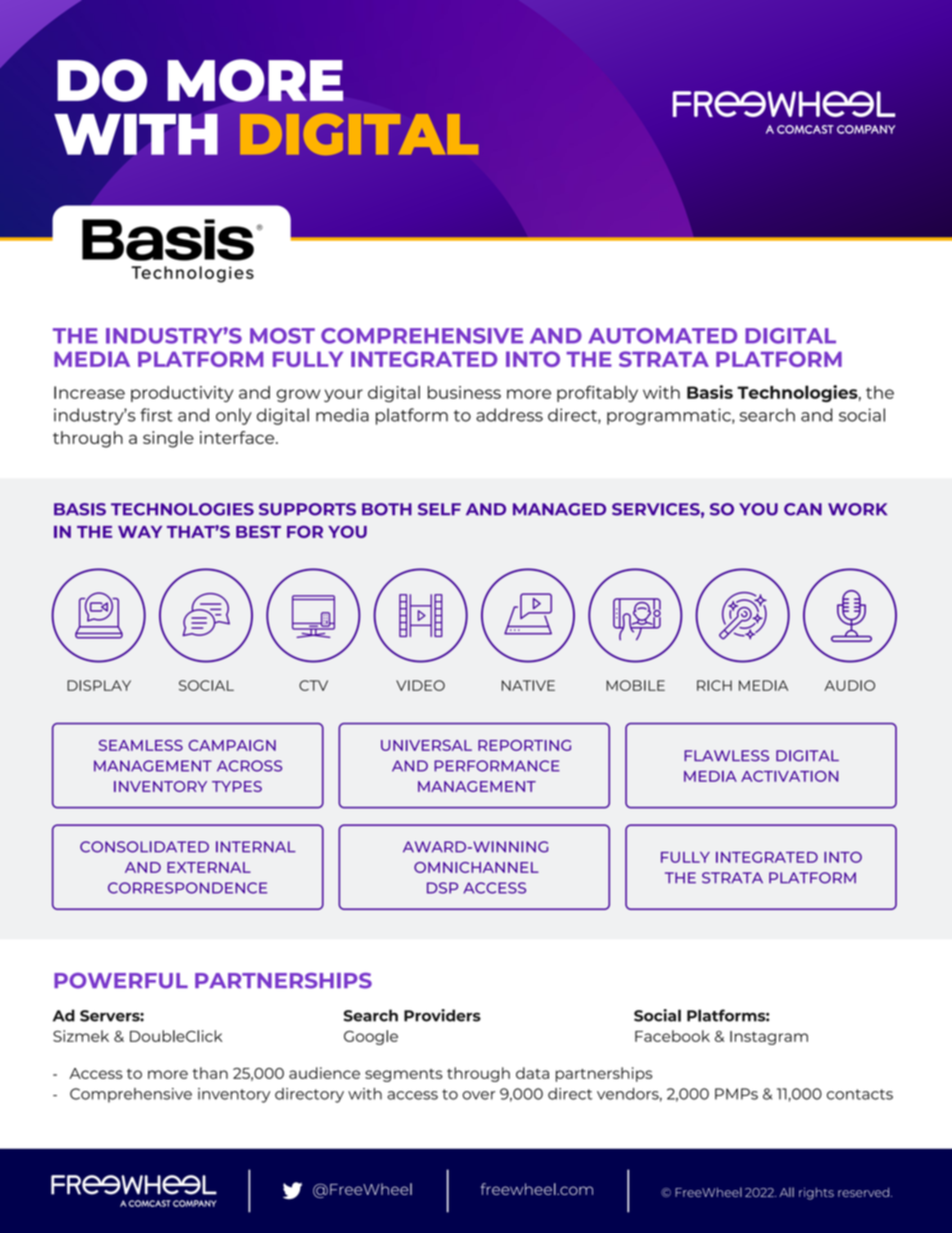 Image resolution: width=952 pixels, height=1233 pixels. I want to click on productivity, so click(182, 394).
